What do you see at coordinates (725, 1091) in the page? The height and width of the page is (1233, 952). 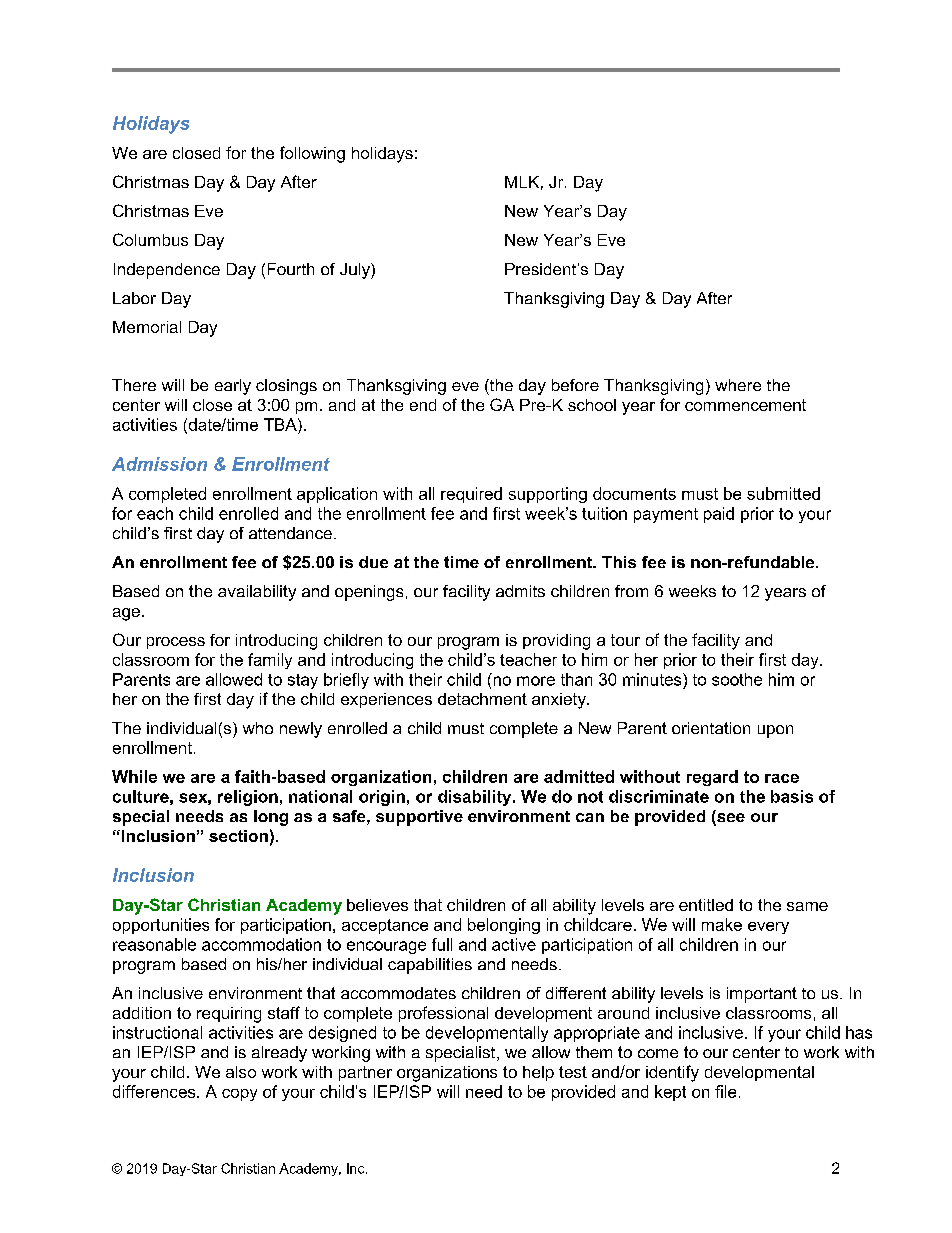 I see `file` at bounding box center [725, 1091].
